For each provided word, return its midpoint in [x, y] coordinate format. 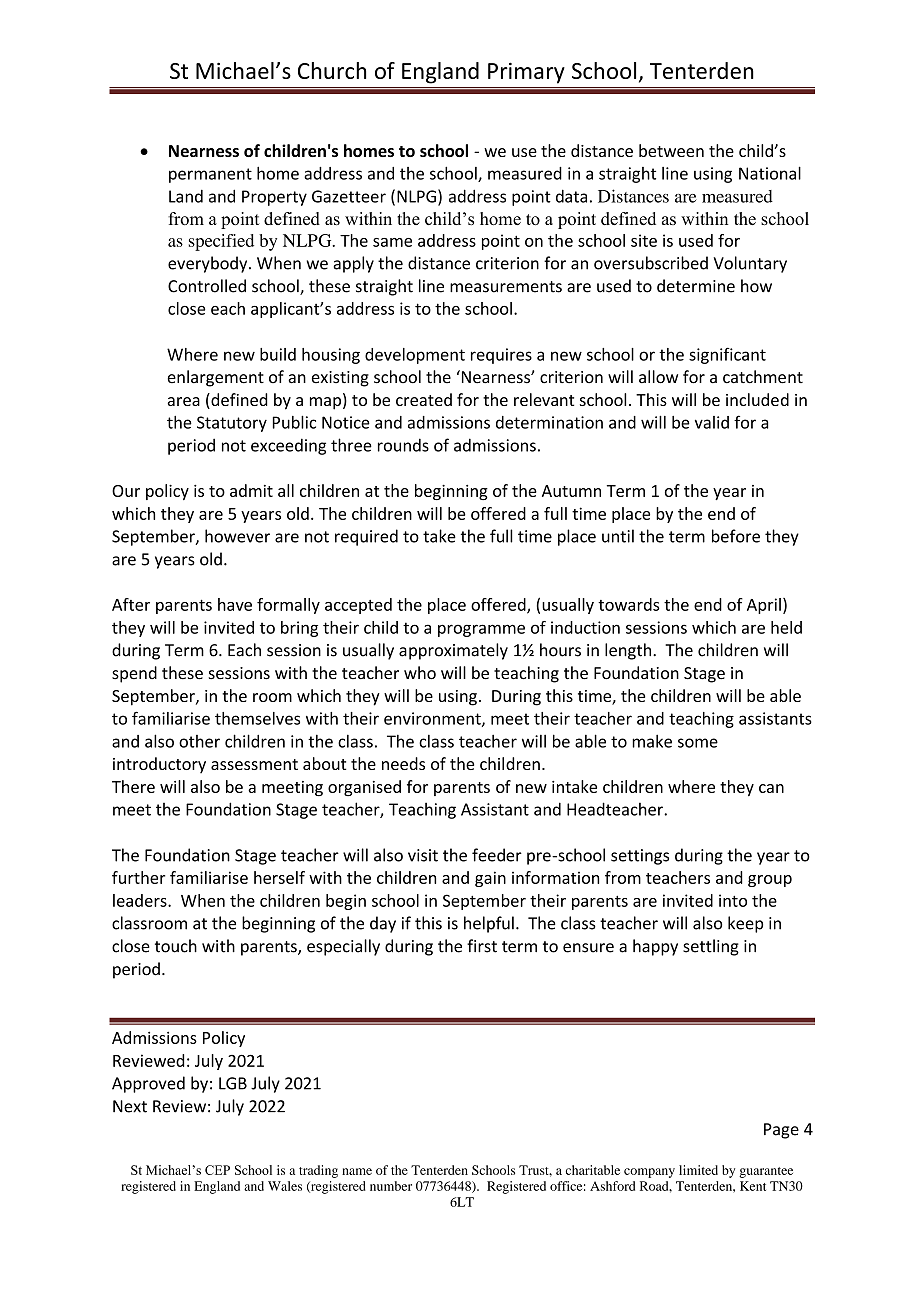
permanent [210, 175]
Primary [526, 73]
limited [698, 1170]
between [671, 150]
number [391, 1186]
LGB [233, 1083]
